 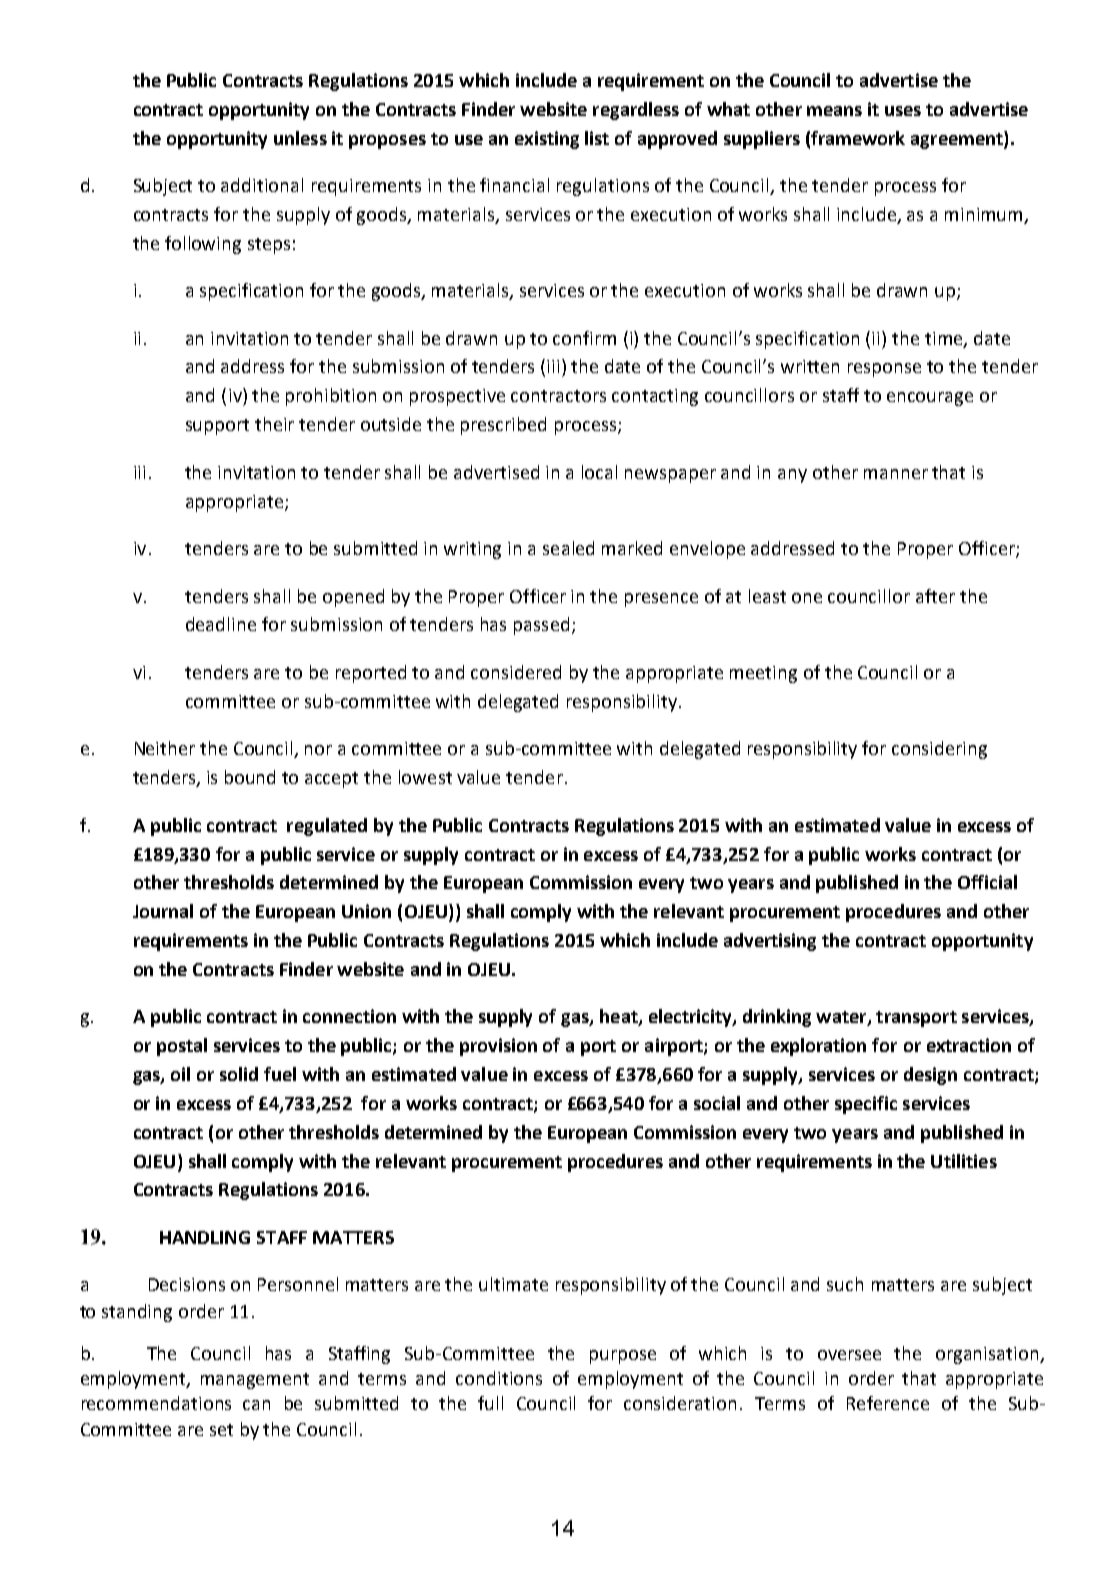 What do you see at coordinates (903, 111) in the screenshot?
I see `uses` at bounding box center [903, 111].
